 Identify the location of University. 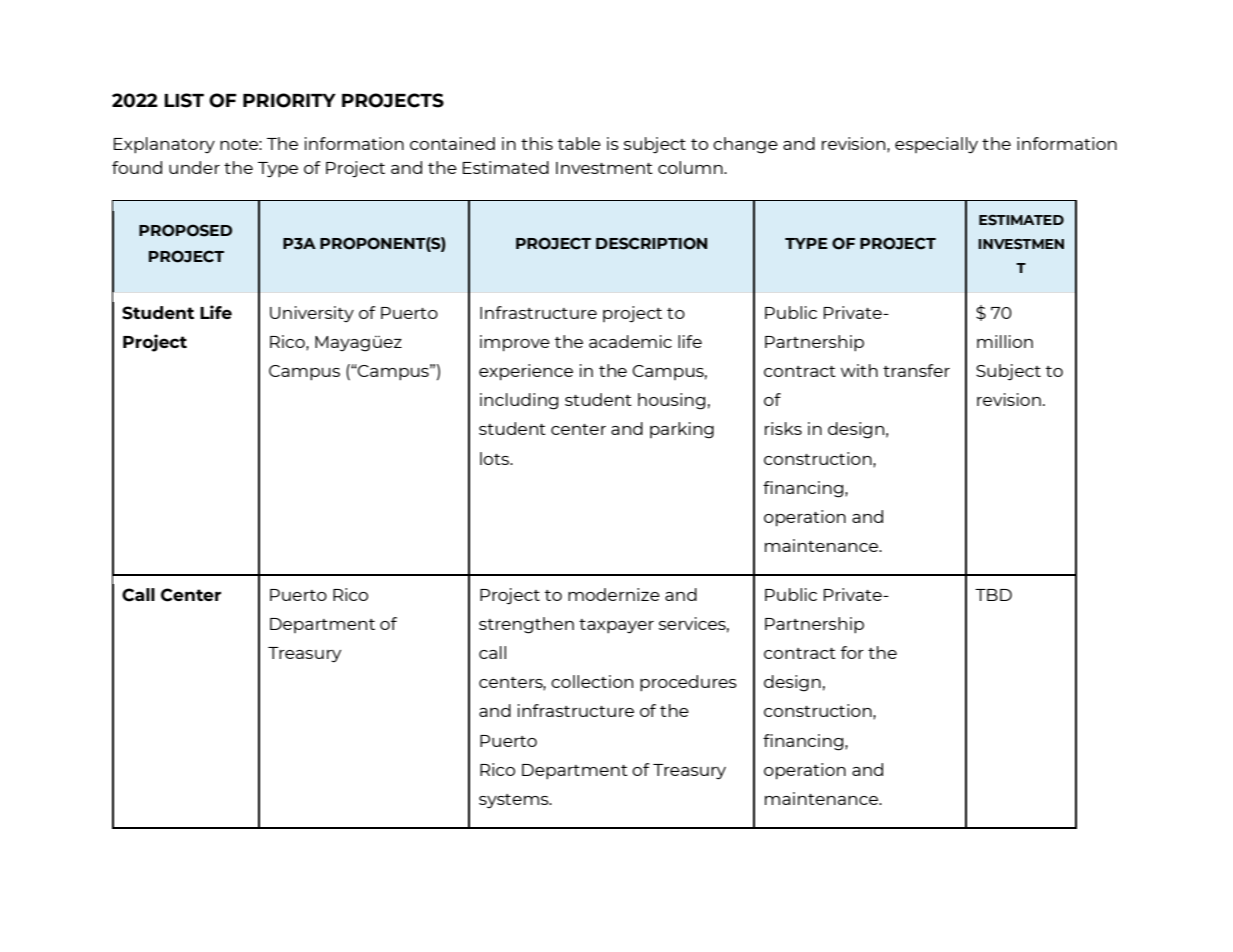
(312, 314).
